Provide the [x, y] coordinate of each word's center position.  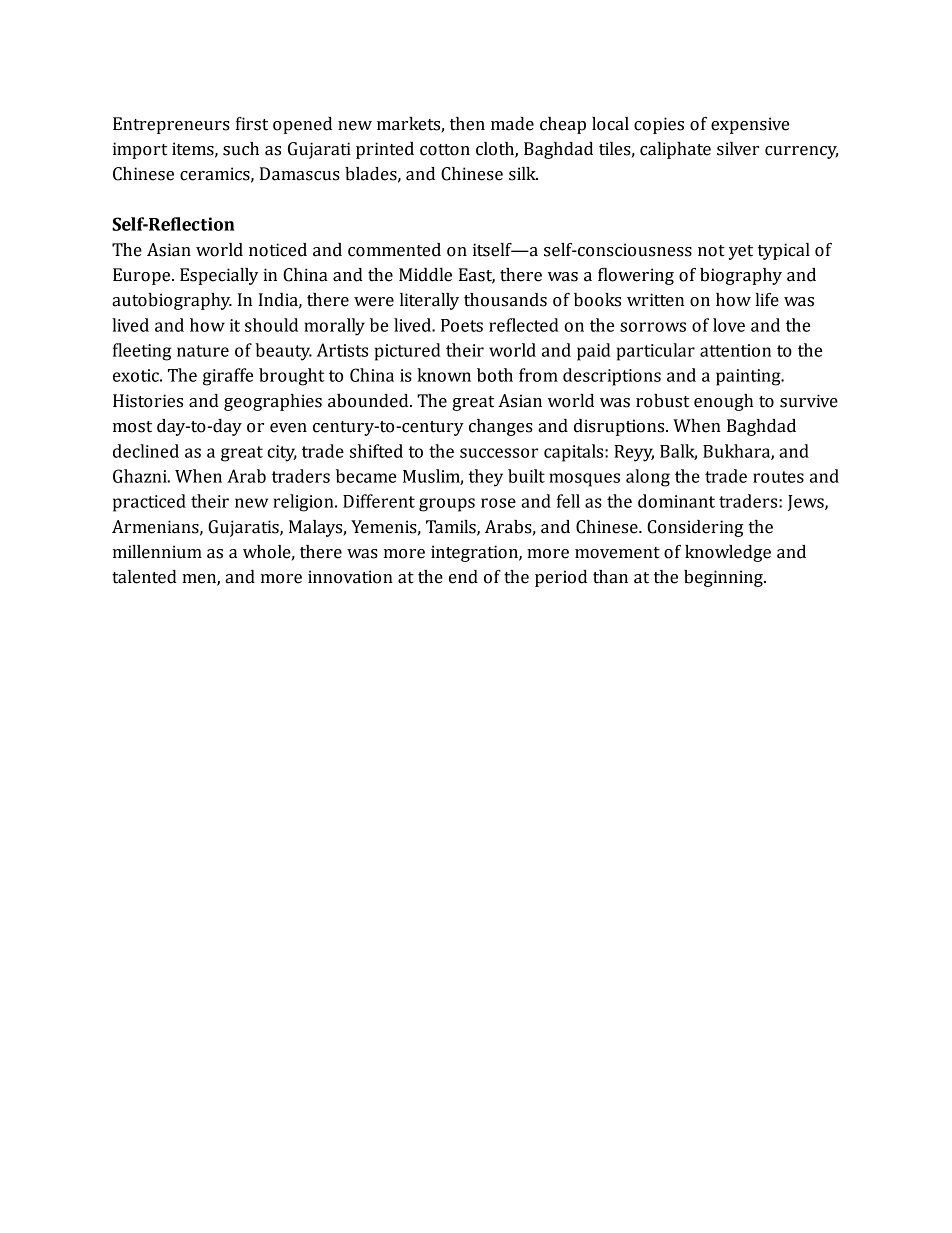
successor [499, 453]
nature [203, 351]
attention [735, 350]
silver [738, 149]
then [467, 124]
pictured [408, 352]
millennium [157, 552]
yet [741, 252]
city [282, 453]
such [241, 149]
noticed [278, 250]
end [463, 577]
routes [778, 477]
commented [394, 250]
